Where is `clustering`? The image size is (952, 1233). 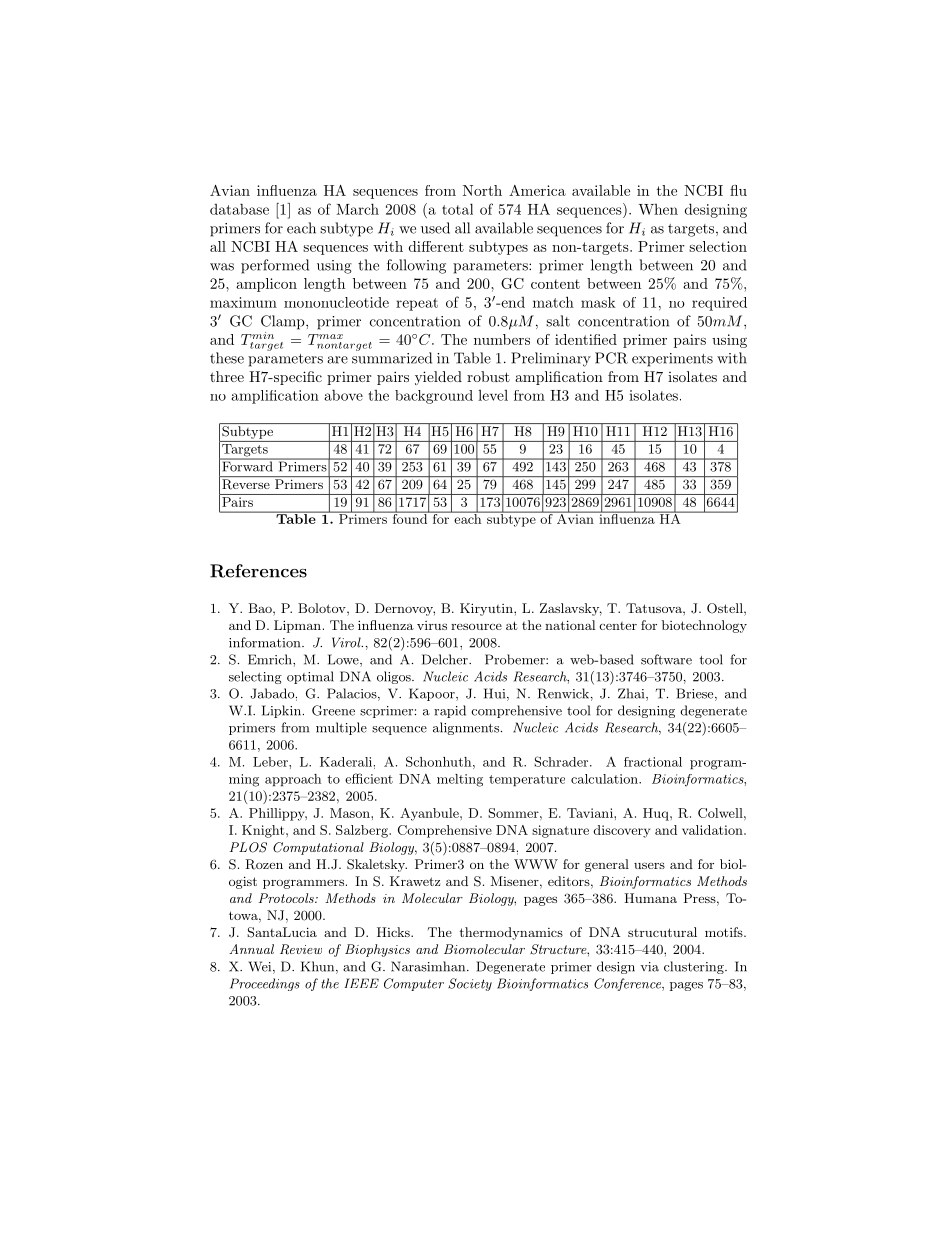
clustering is located at coordinates (695, 967).
